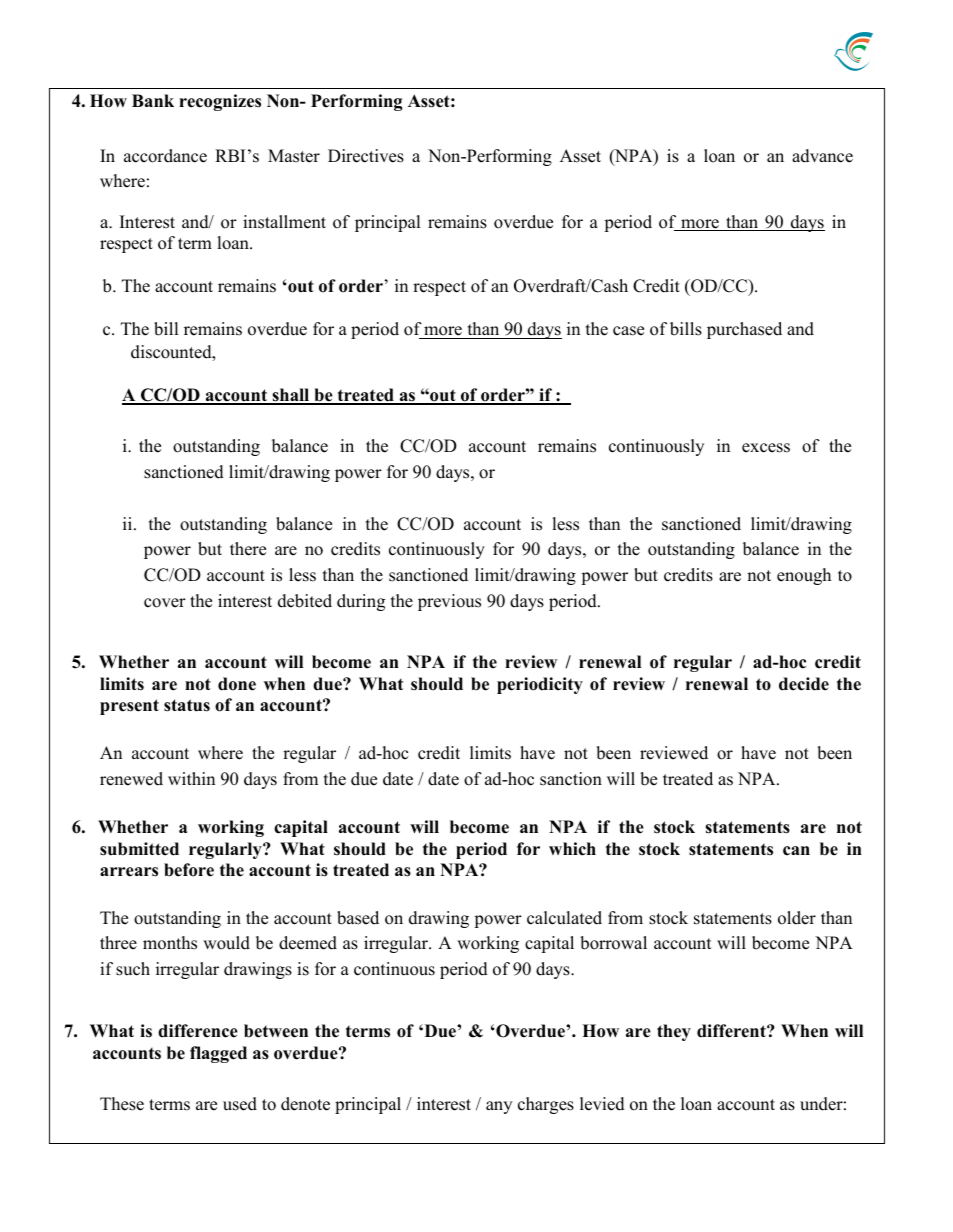 This screenshot has height=1232, width=953. What do you see at coordinates (822, 156) in the screenshot?
I see `advance` at bounding box center [822, 156].
